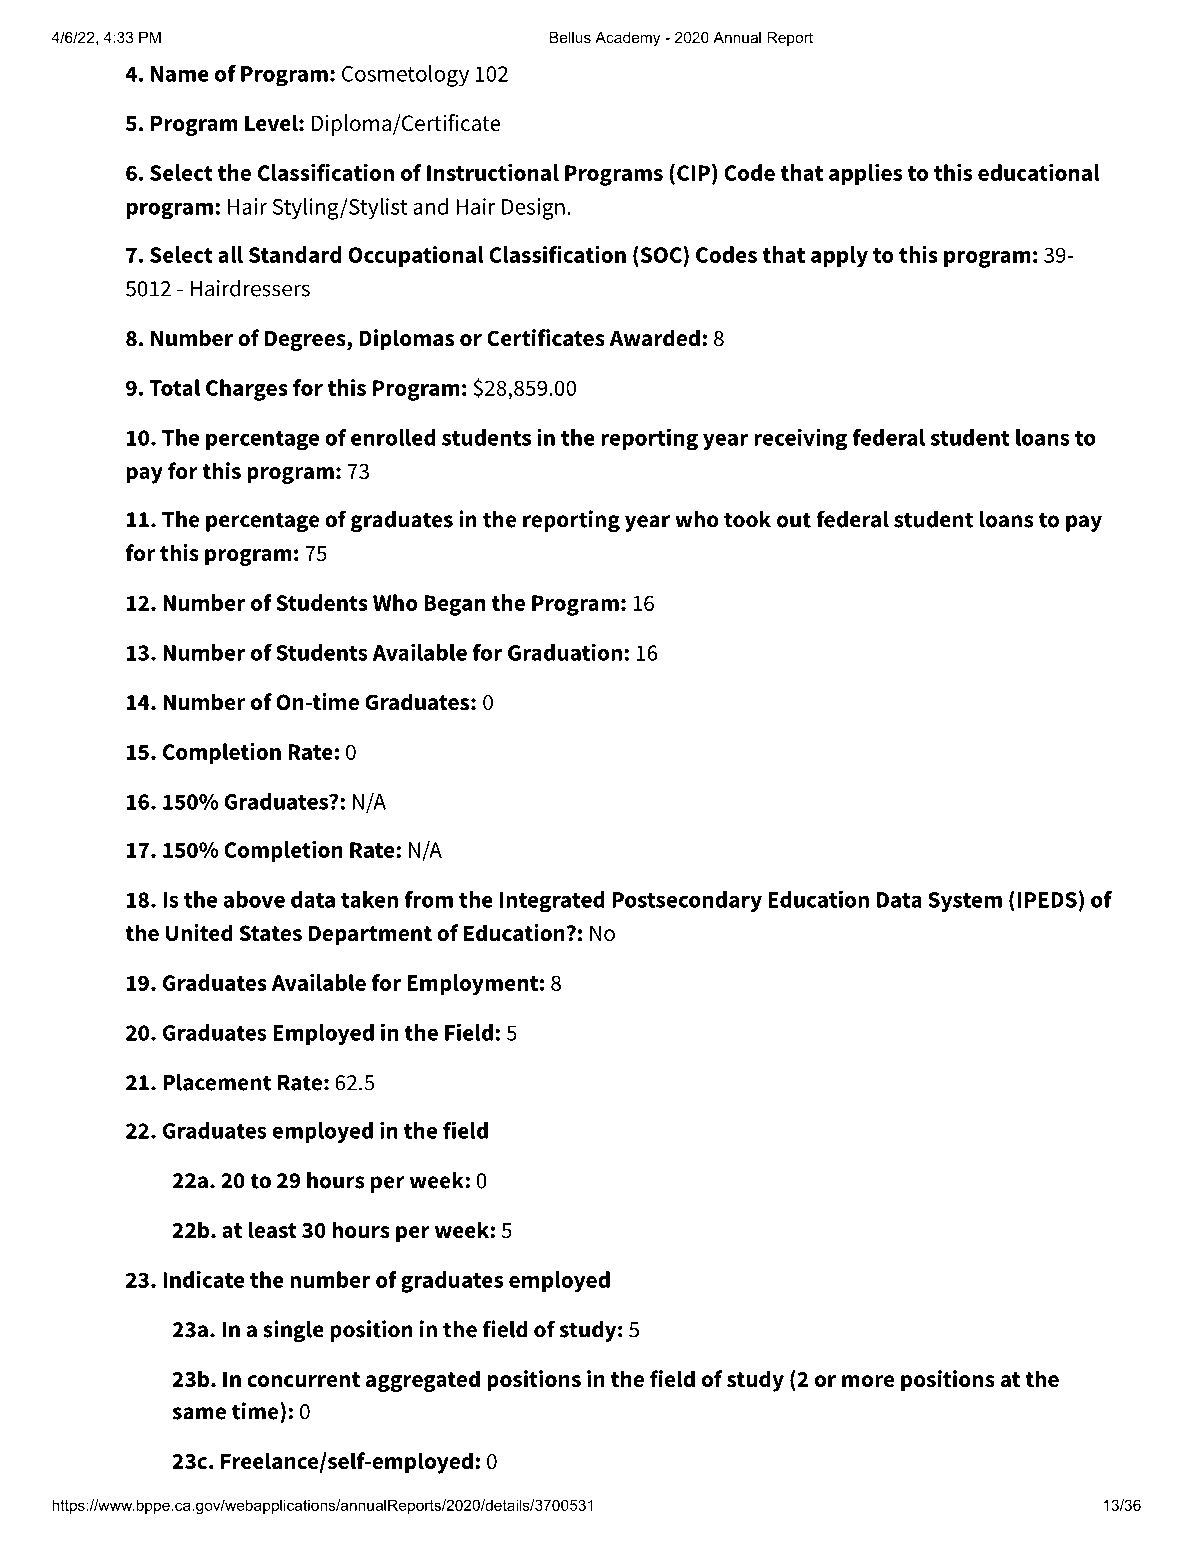 This screenshot has width=1193, height=1544. Describe the element at coordinates (687, 901) in the screenshot. I see `Postsecondary` at that location.
